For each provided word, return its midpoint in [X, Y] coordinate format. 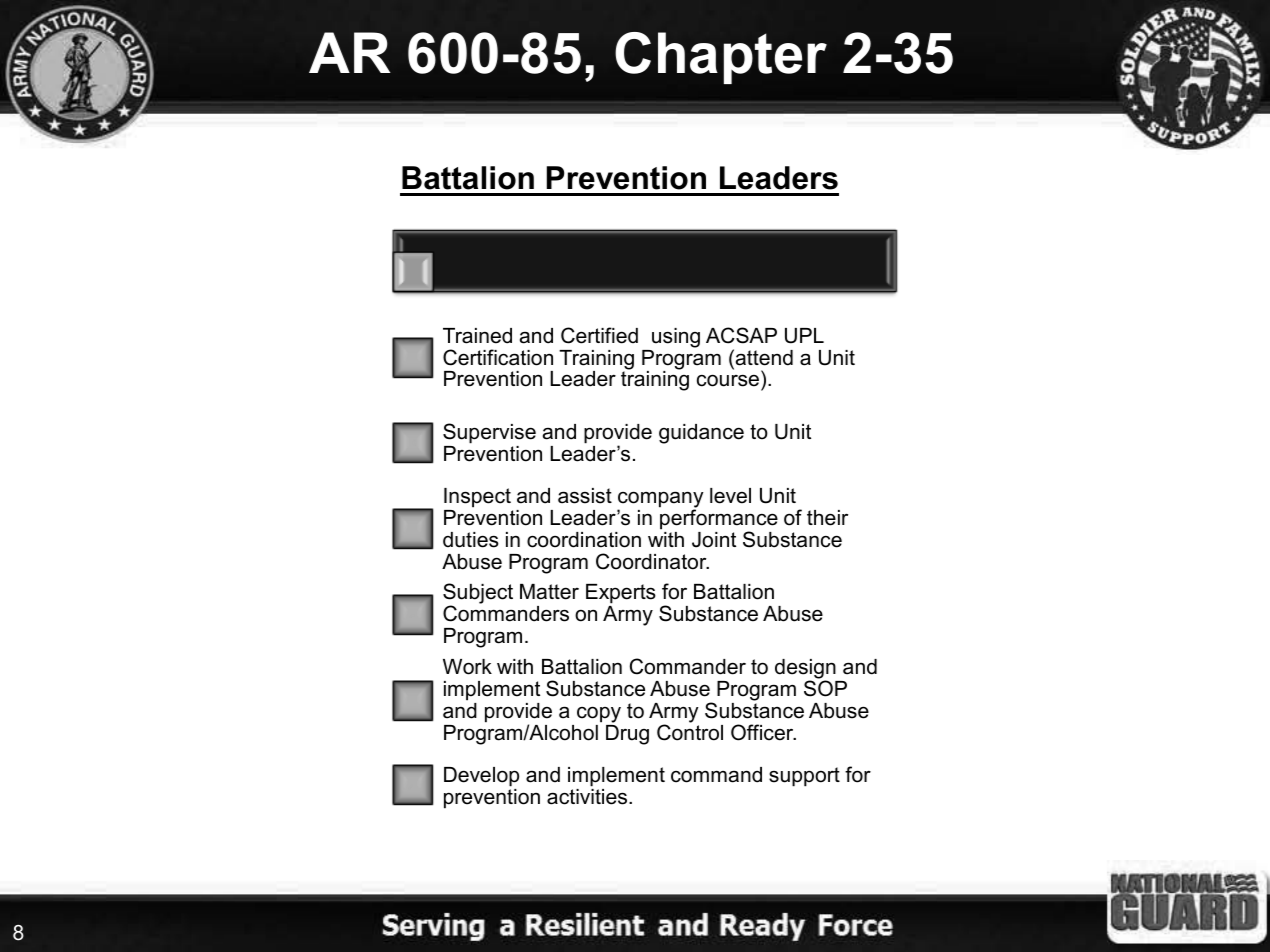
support [804, 777]
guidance [701, 434]
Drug [627, 735]
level [730, 496]
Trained [477, 336]
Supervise [489, 433]
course [729, 382]
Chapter [721, 58]
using [676, 338]
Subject [478, 595]
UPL [804, 336]
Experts [621, 595]
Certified [599, 335]
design [806, 670]
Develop [481, 777]
